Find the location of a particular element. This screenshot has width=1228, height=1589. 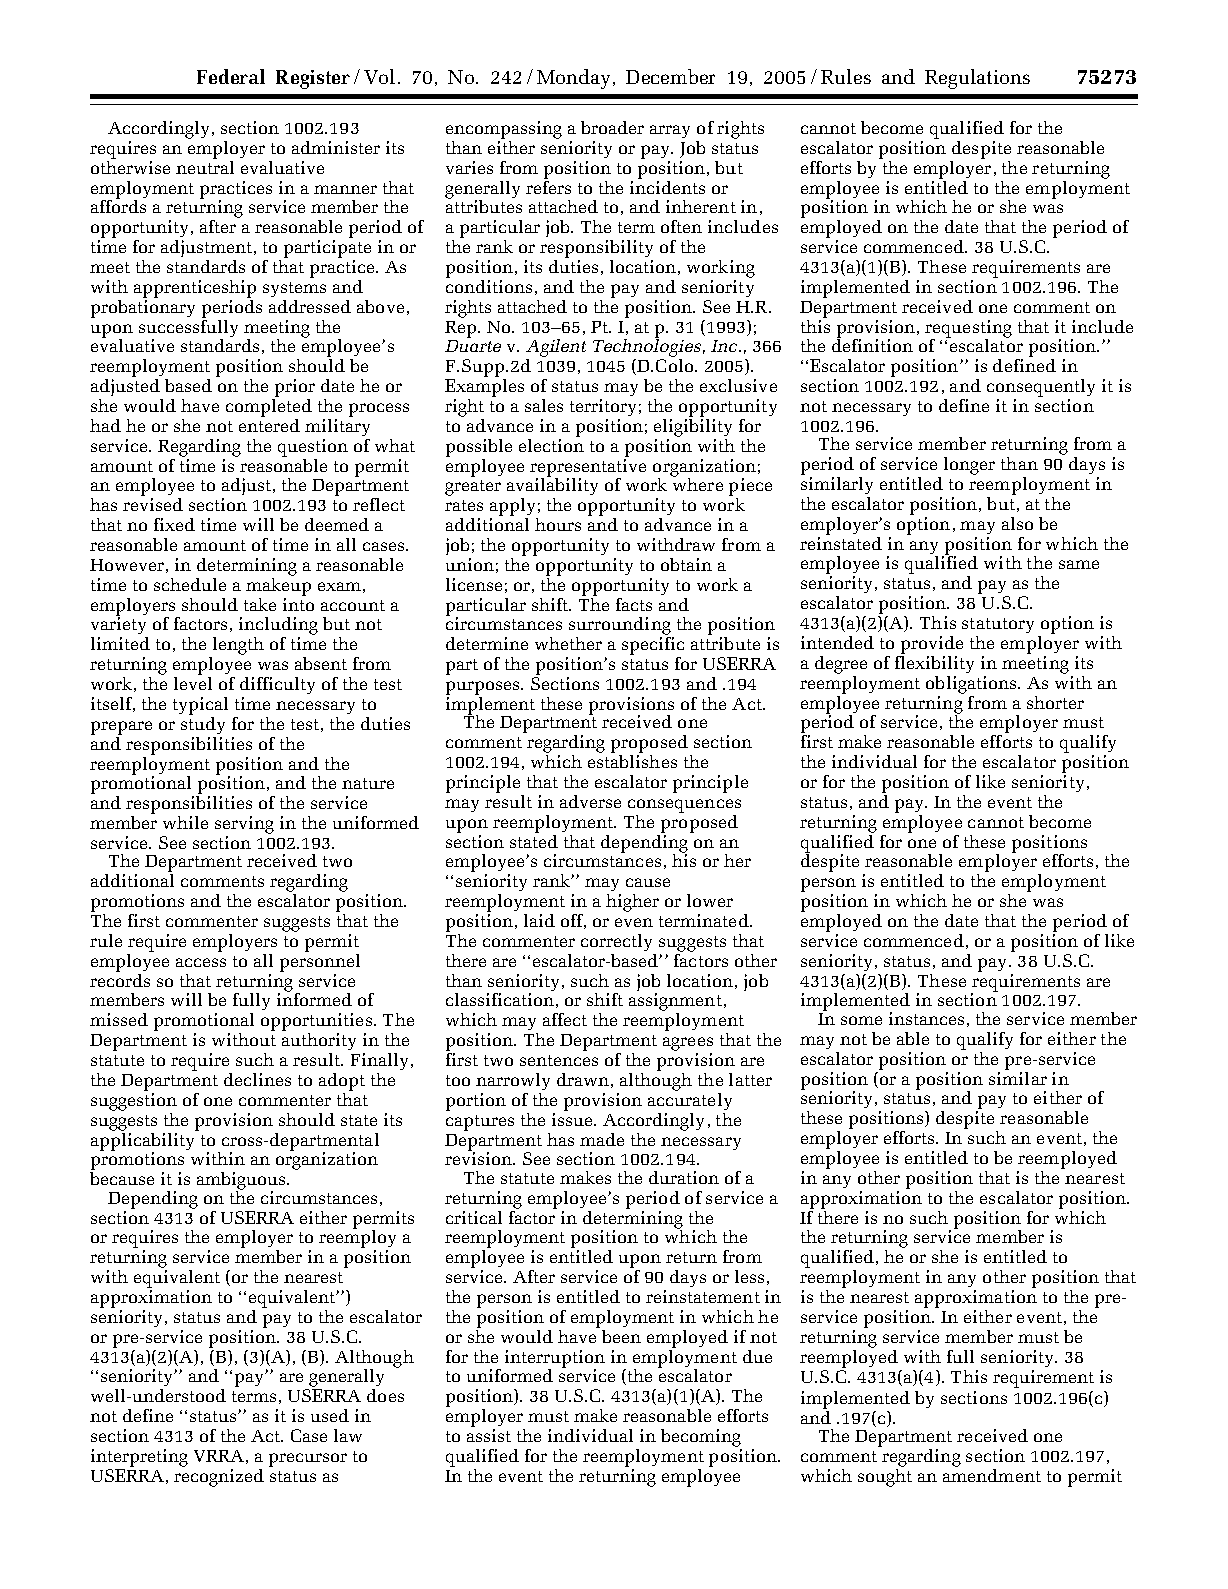

affect is located at coordinates (565, 1019).
